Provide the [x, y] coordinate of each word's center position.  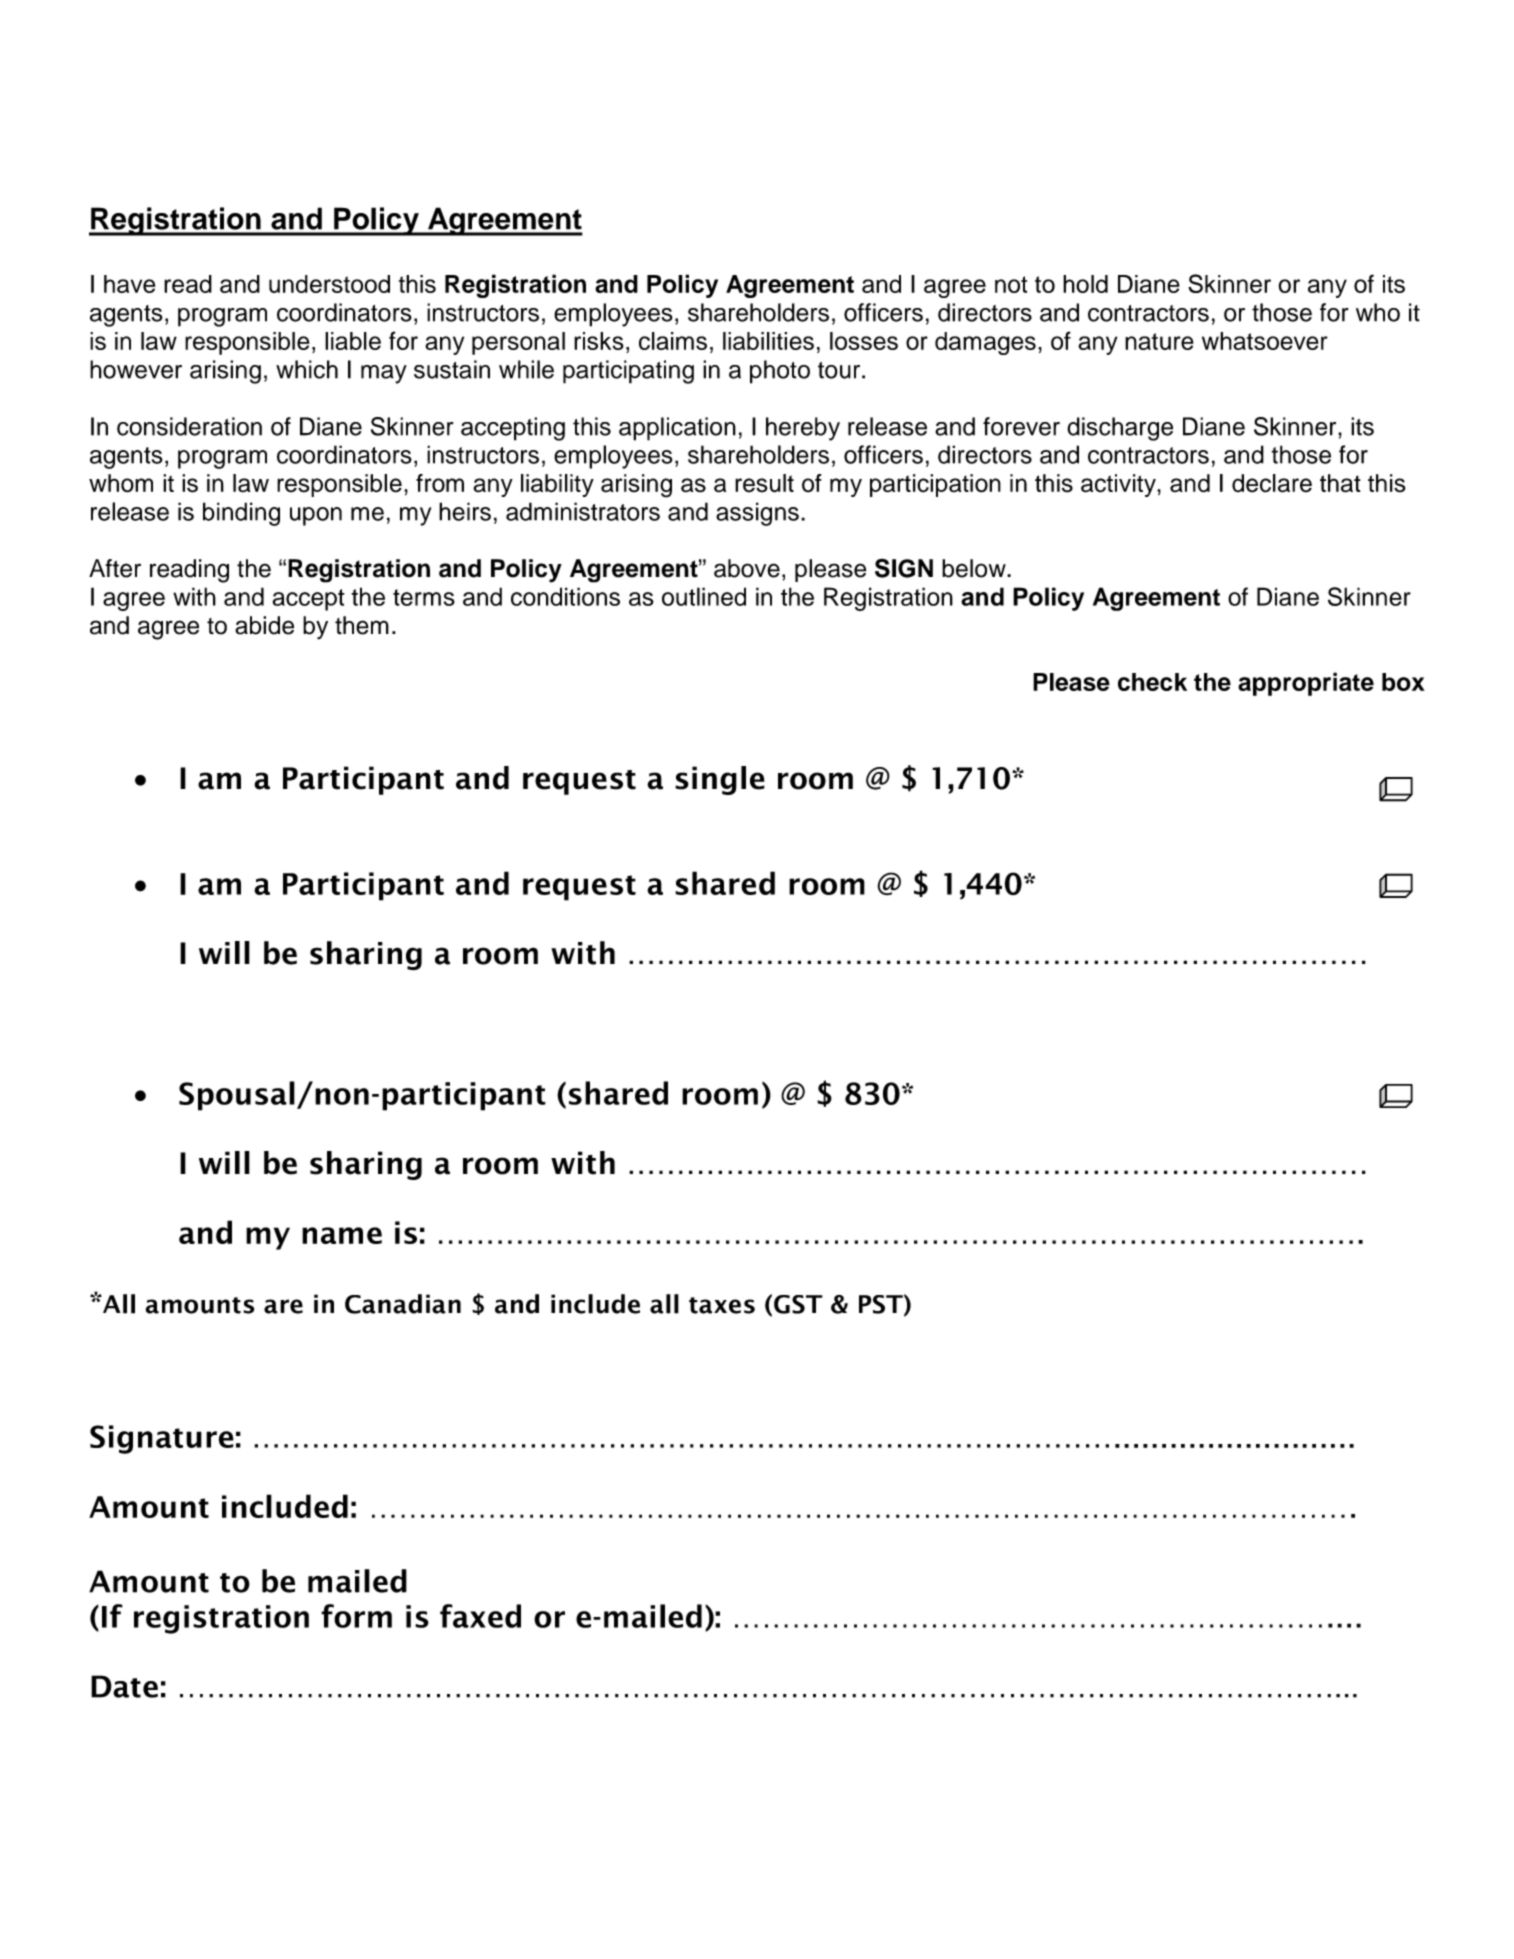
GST [798, 1304]
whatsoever [1265, 341]
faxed [480, 1616]
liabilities [768, 341]
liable [353, 341]
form [356, 1616]
